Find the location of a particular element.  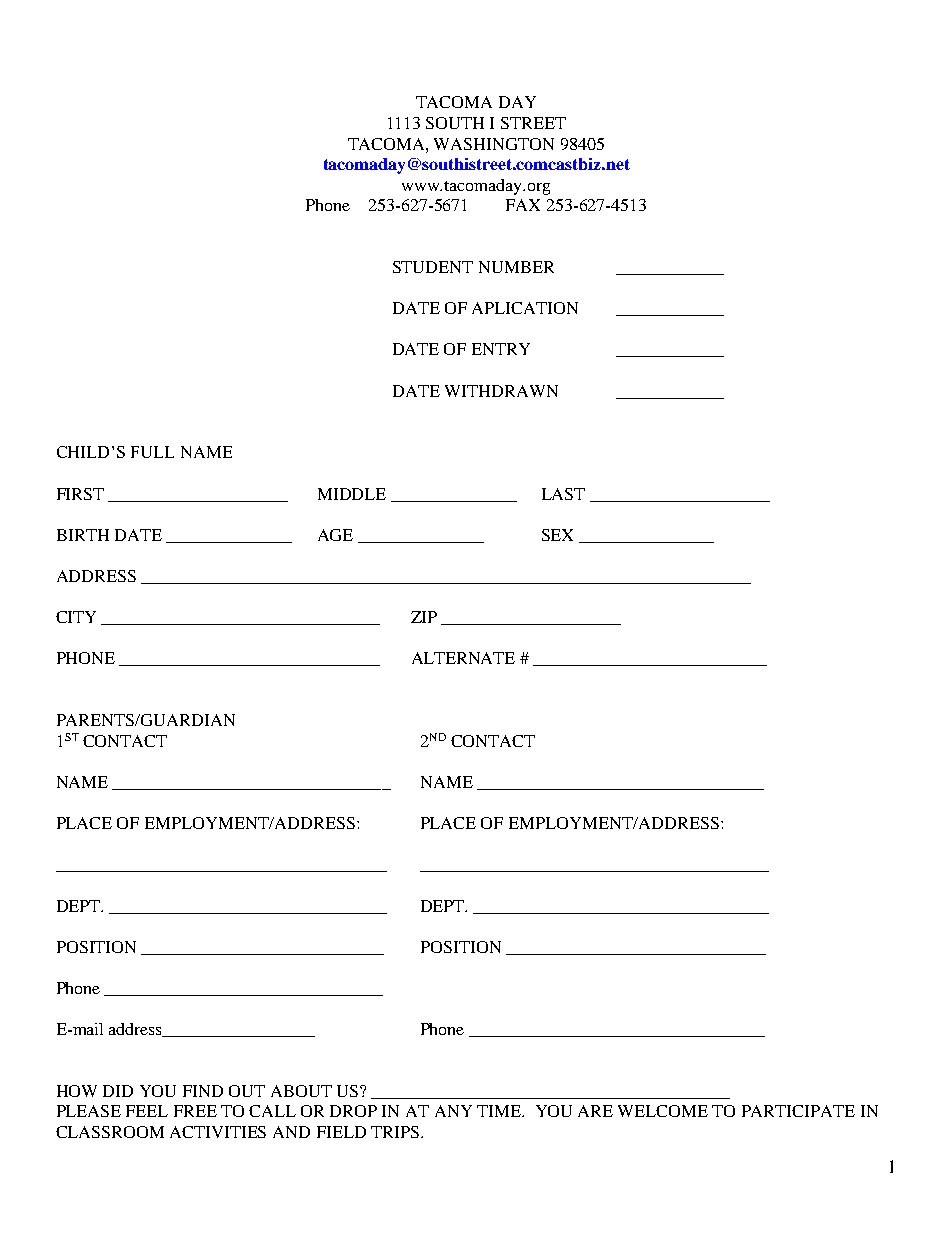

SEX is located at coordinates (557, 535).
